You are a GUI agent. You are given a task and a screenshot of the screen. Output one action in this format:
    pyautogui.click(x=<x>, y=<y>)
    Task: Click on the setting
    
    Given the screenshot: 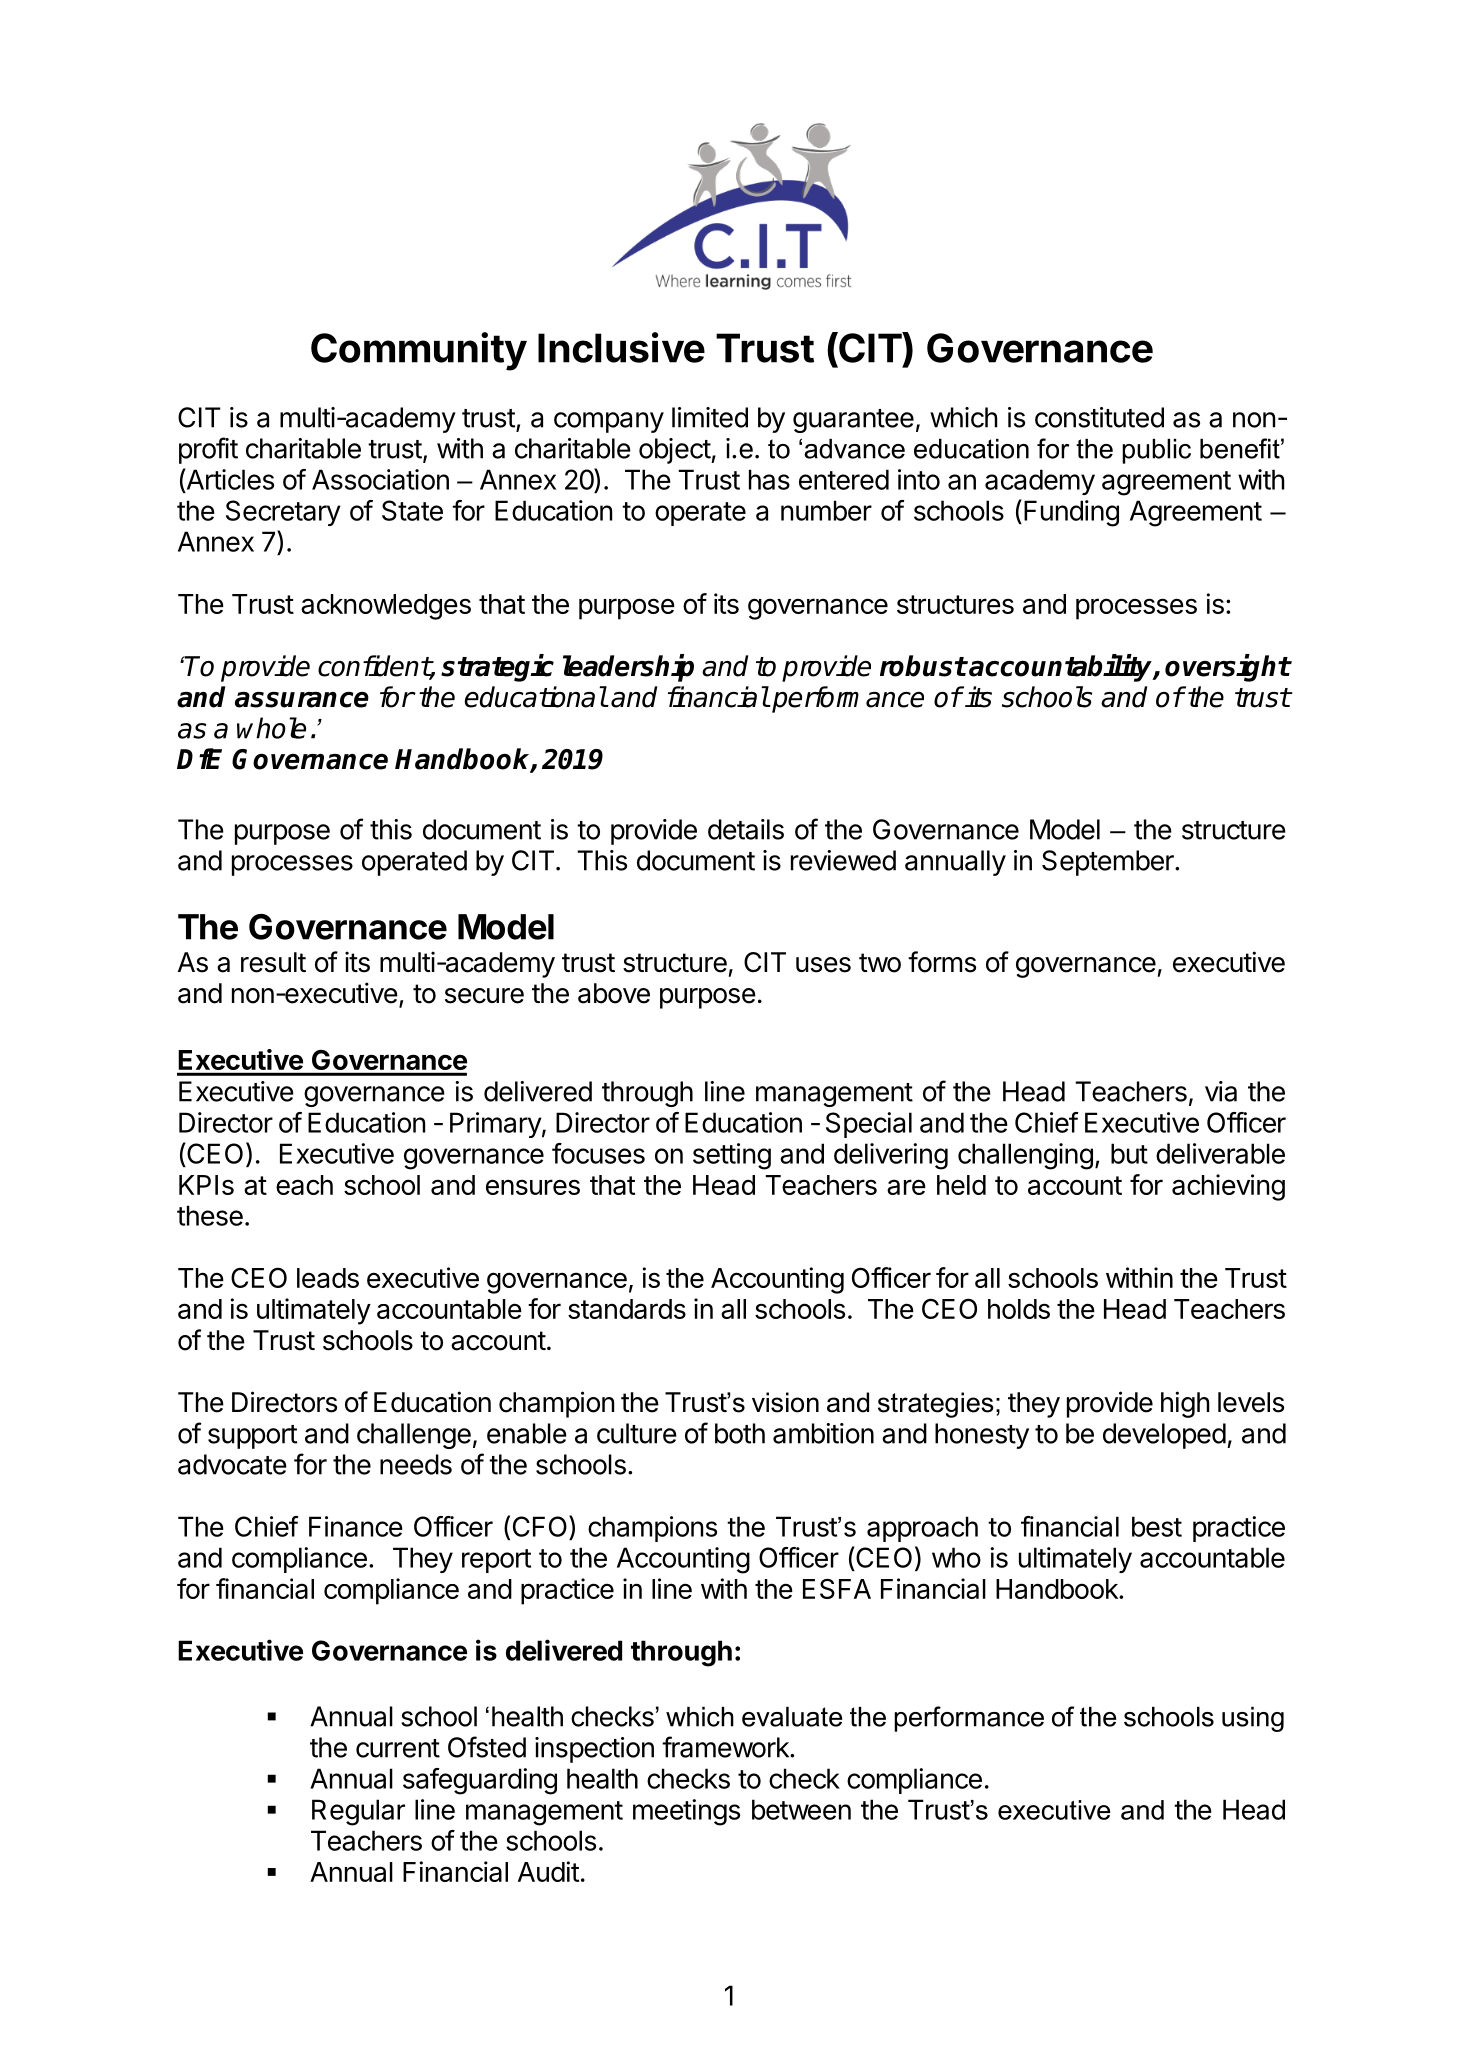 What is the action you would take?
    pyautogui.click(x=732, y=1156)
